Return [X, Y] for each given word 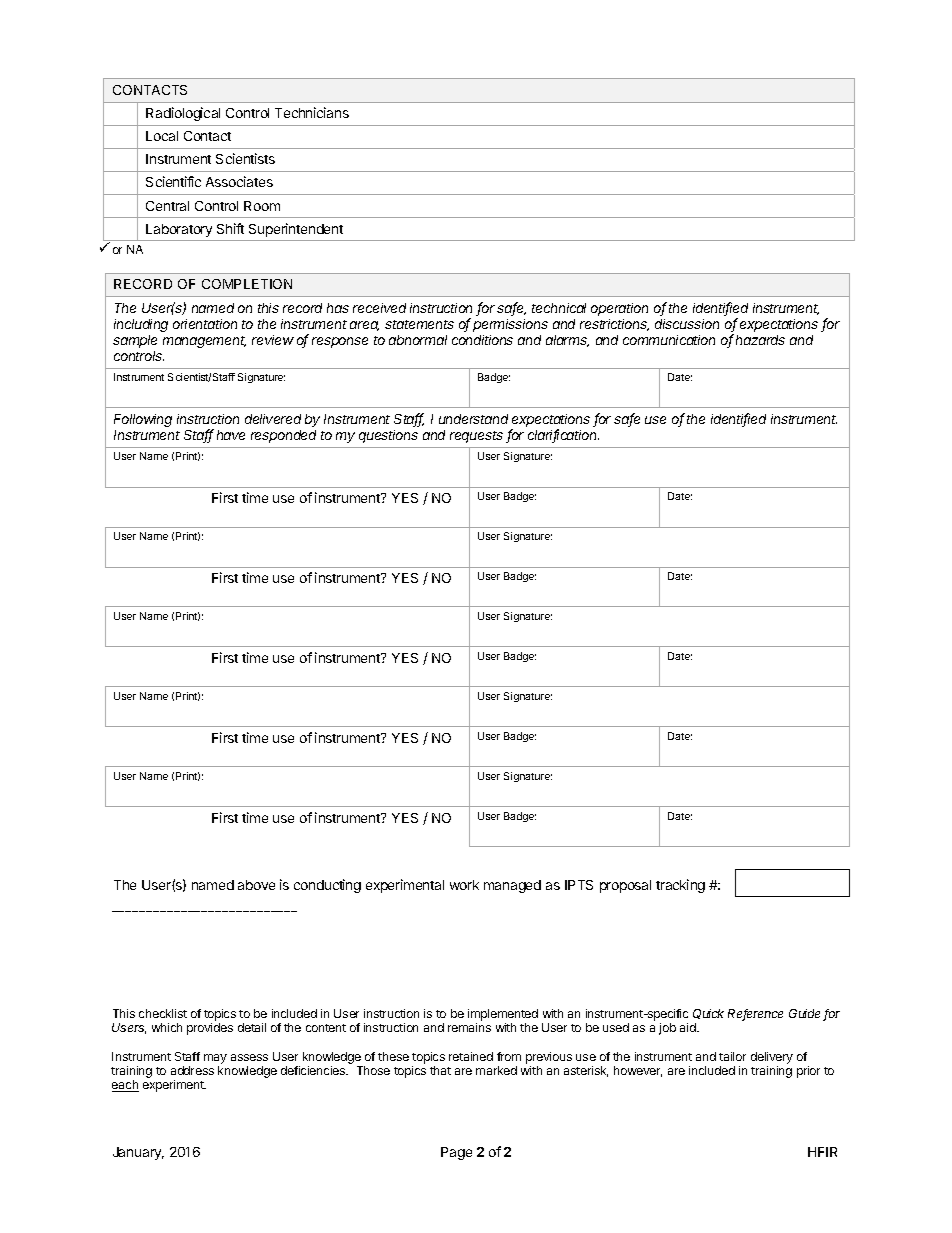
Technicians [312, 112]
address [192, 1070]
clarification [563, 436]
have [231, 435]
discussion [687, 324]
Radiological [183, 114]
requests [476, 437]
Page [456, 1153]
